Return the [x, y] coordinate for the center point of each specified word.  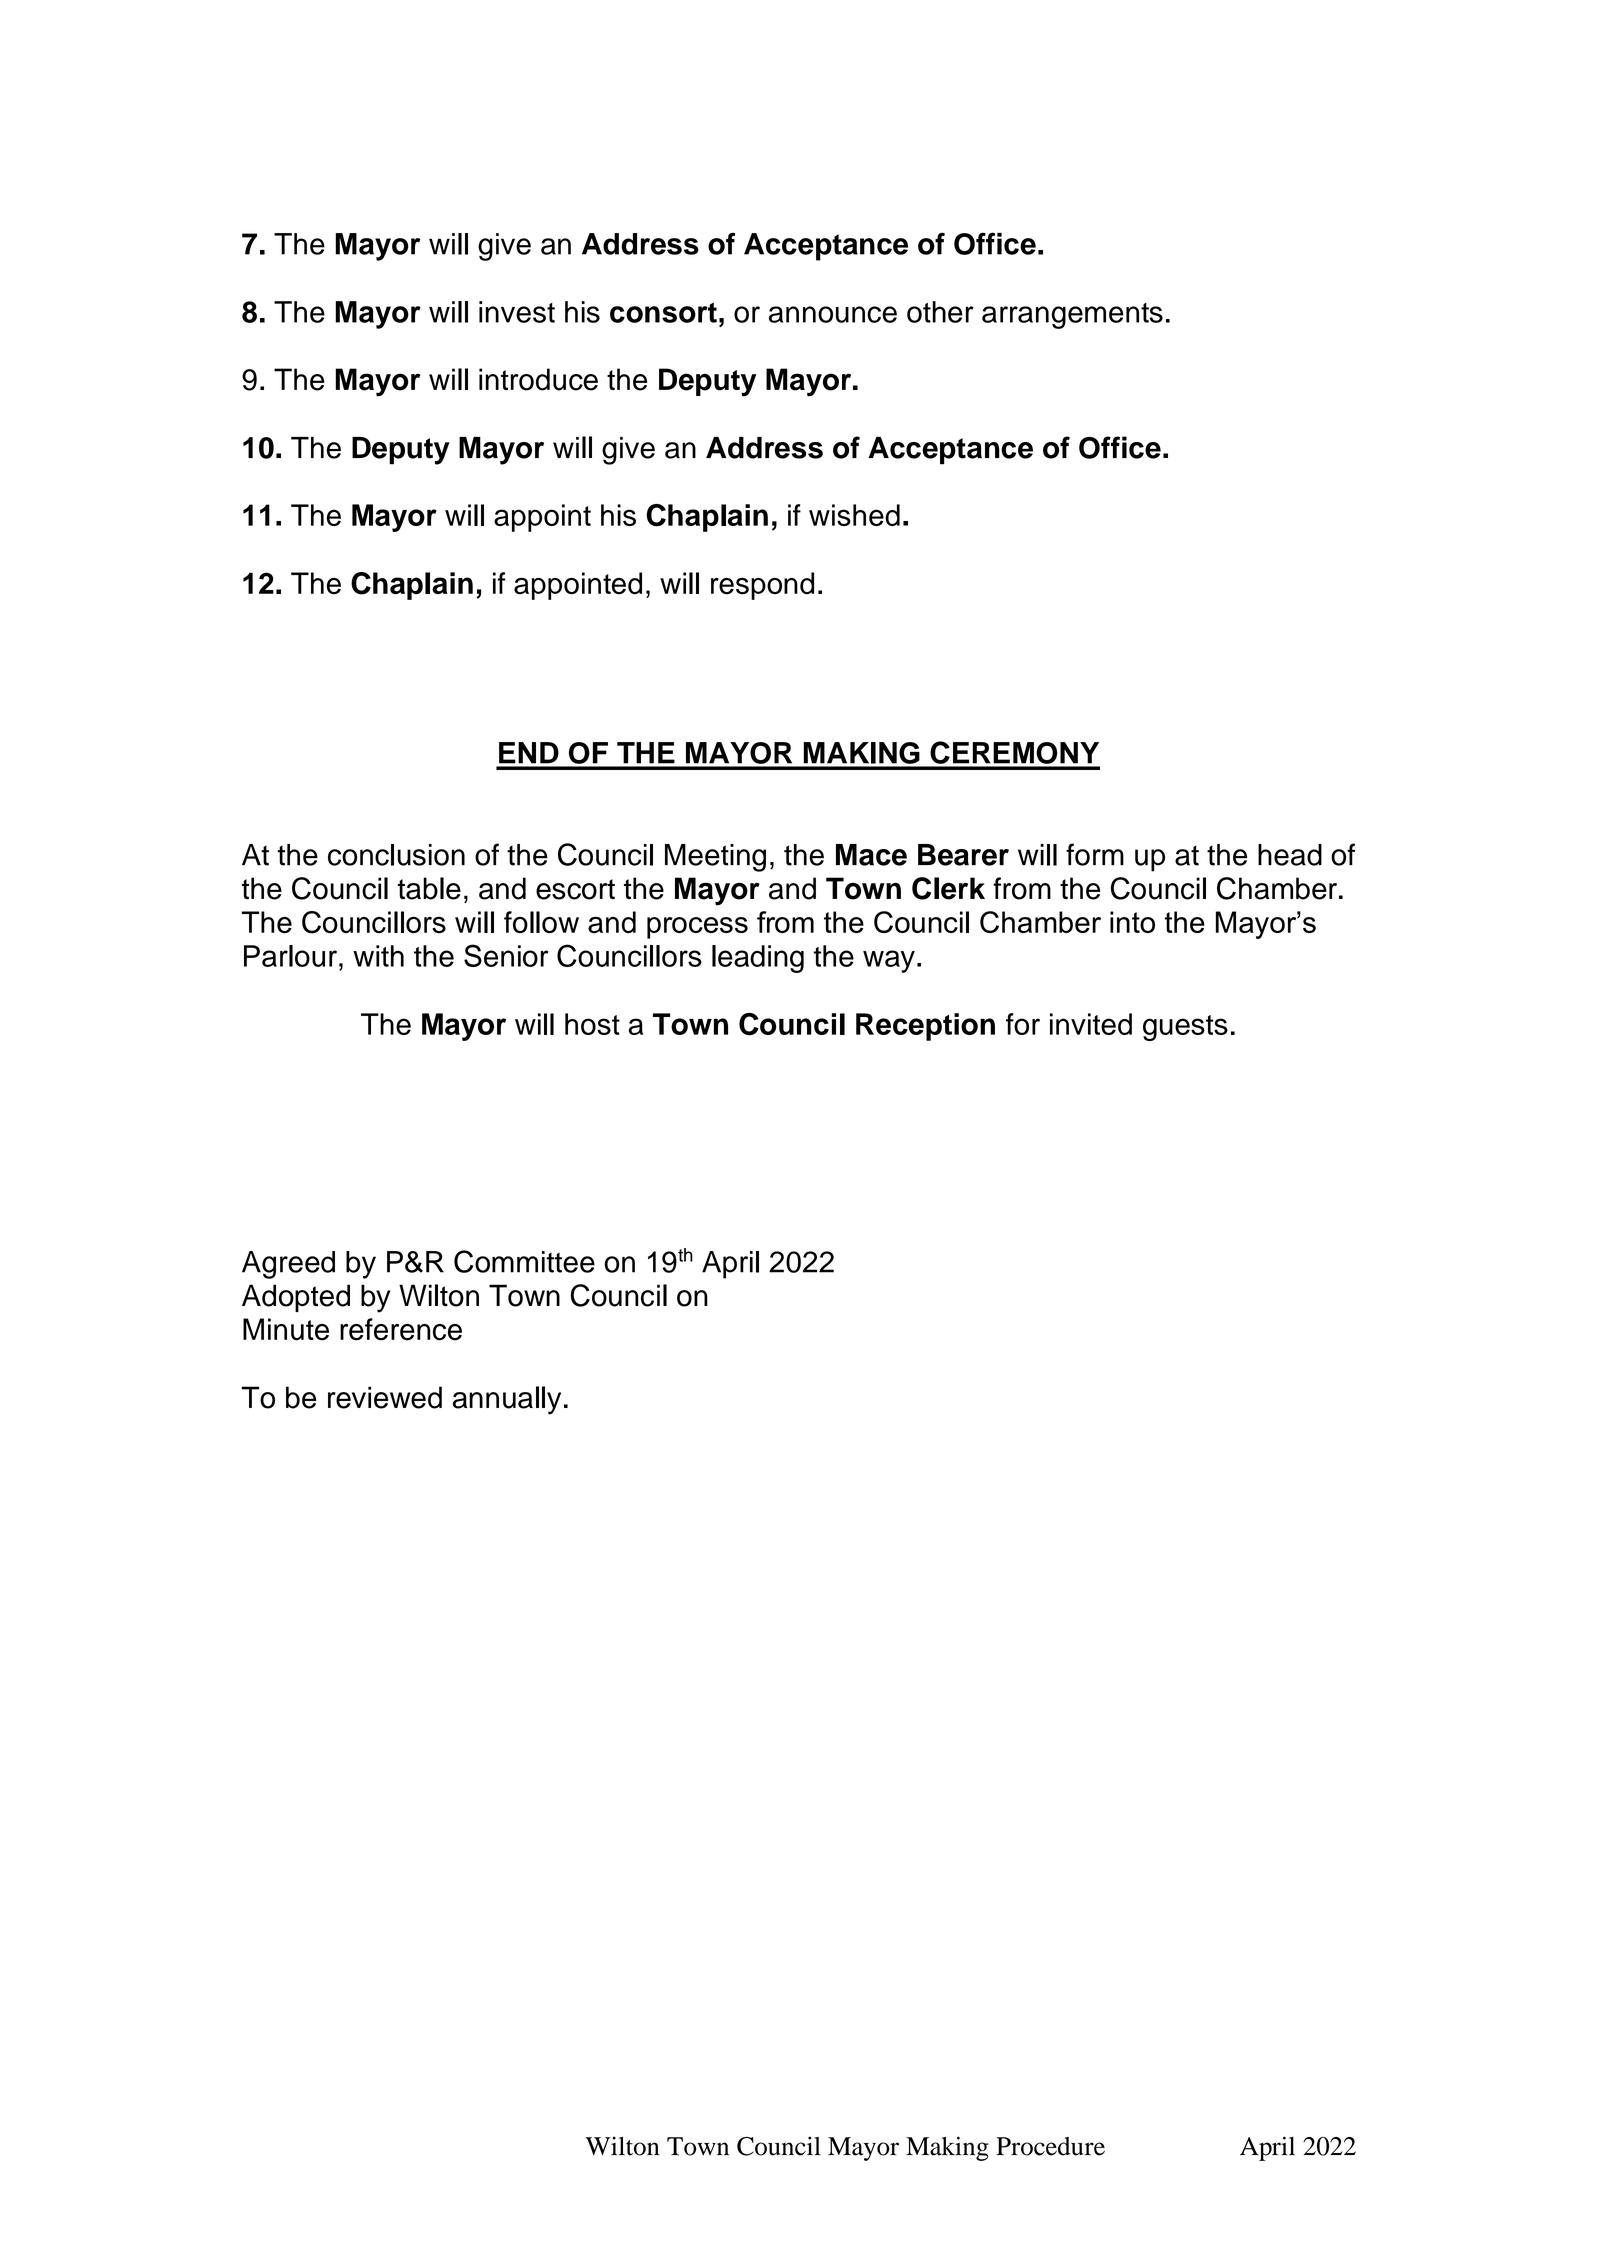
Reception [925, 1027]
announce [833, 314]
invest [517, 312]
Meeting [715, 858]
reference [401, 1329]
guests [1185, 1028]
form [1095, 854]
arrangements [1072, 316]
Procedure [1050, 2146]
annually [507, 1400]
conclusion [396, 855]
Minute [286, 1329]
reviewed [385, 1397]
